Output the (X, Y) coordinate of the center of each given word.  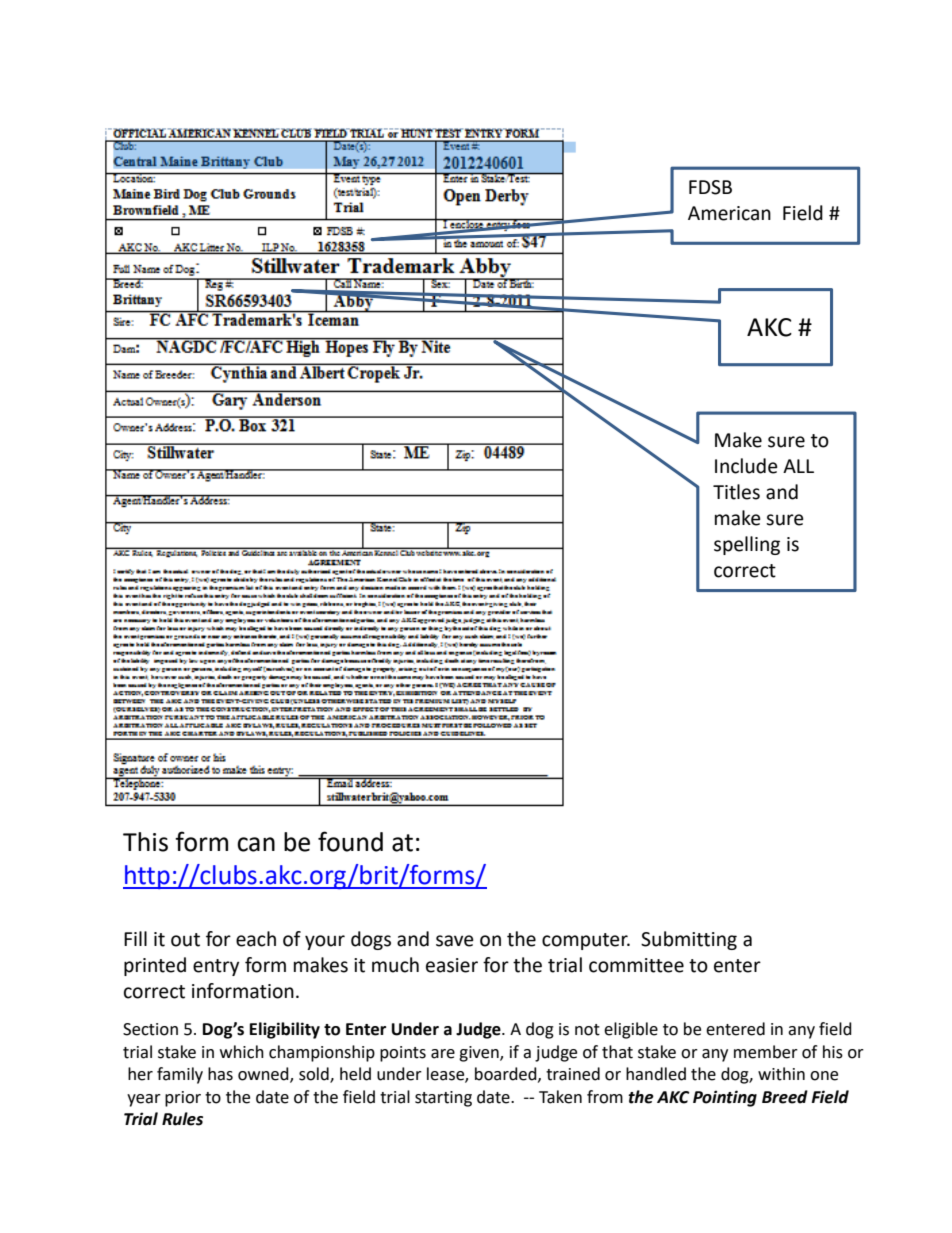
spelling (747, 545)
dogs (371, 940)
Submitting (689, 940)
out (185, 940)
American (729, 213)
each (256, 939)
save (455, 941)
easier (452, 965)
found (350, 841)
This (145, 842)
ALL (798, 466)
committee (636, 965)
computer (586, 941)
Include (746, 466)
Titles (736, 492)
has (220, 1074)
